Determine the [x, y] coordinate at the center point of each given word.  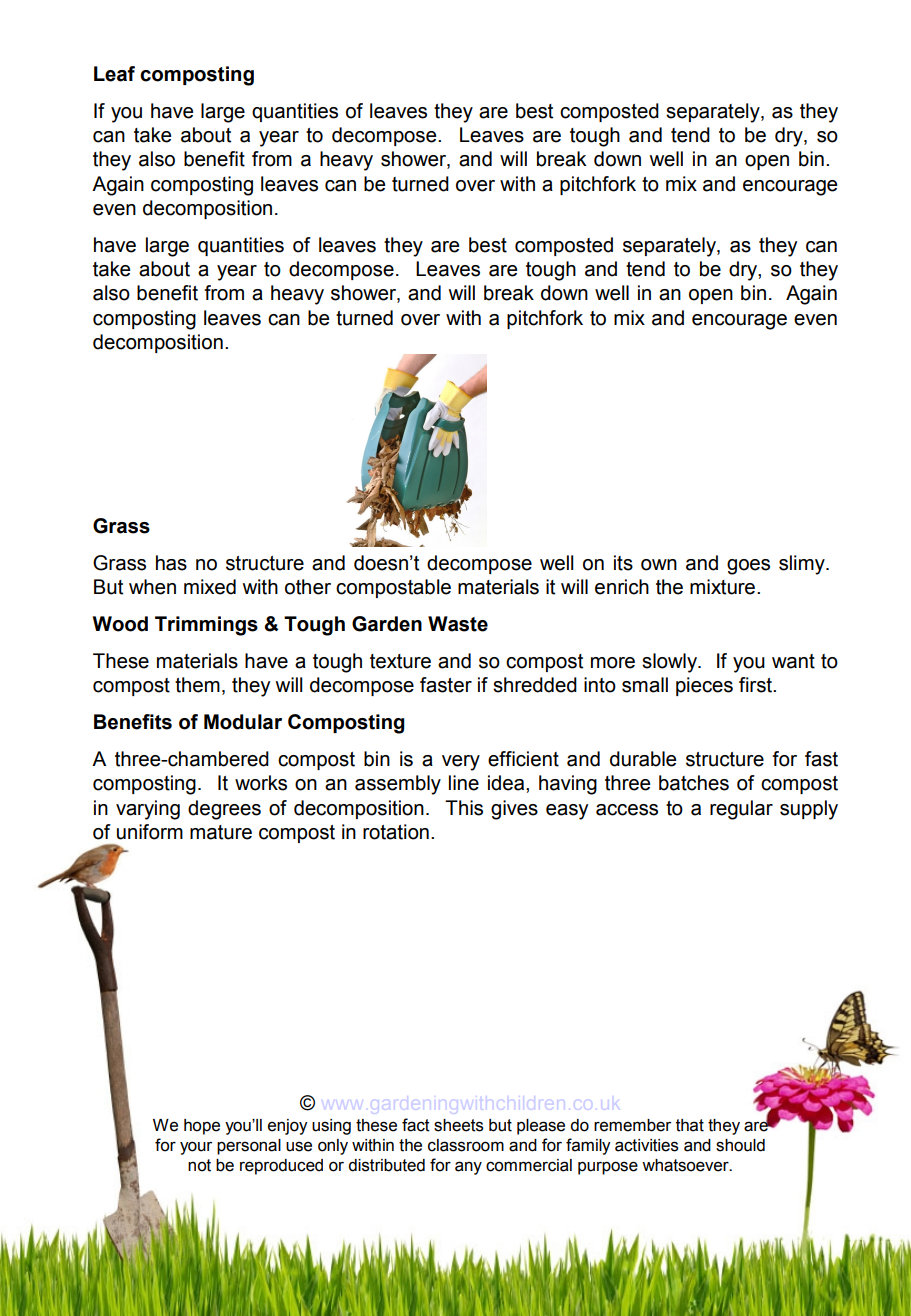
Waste [458, 624]
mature [221, 832]
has [171, 563]
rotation [396, 832]
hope [202, 1127]
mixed [210, 587]
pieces [704, 686]
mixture [722, 587]
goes [748, 567]
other [308, 587]
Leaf [114, 74]
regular [741, 810]
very [461, 763]
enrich [622, 587]
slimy [803, 565]
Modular [243, 722]
